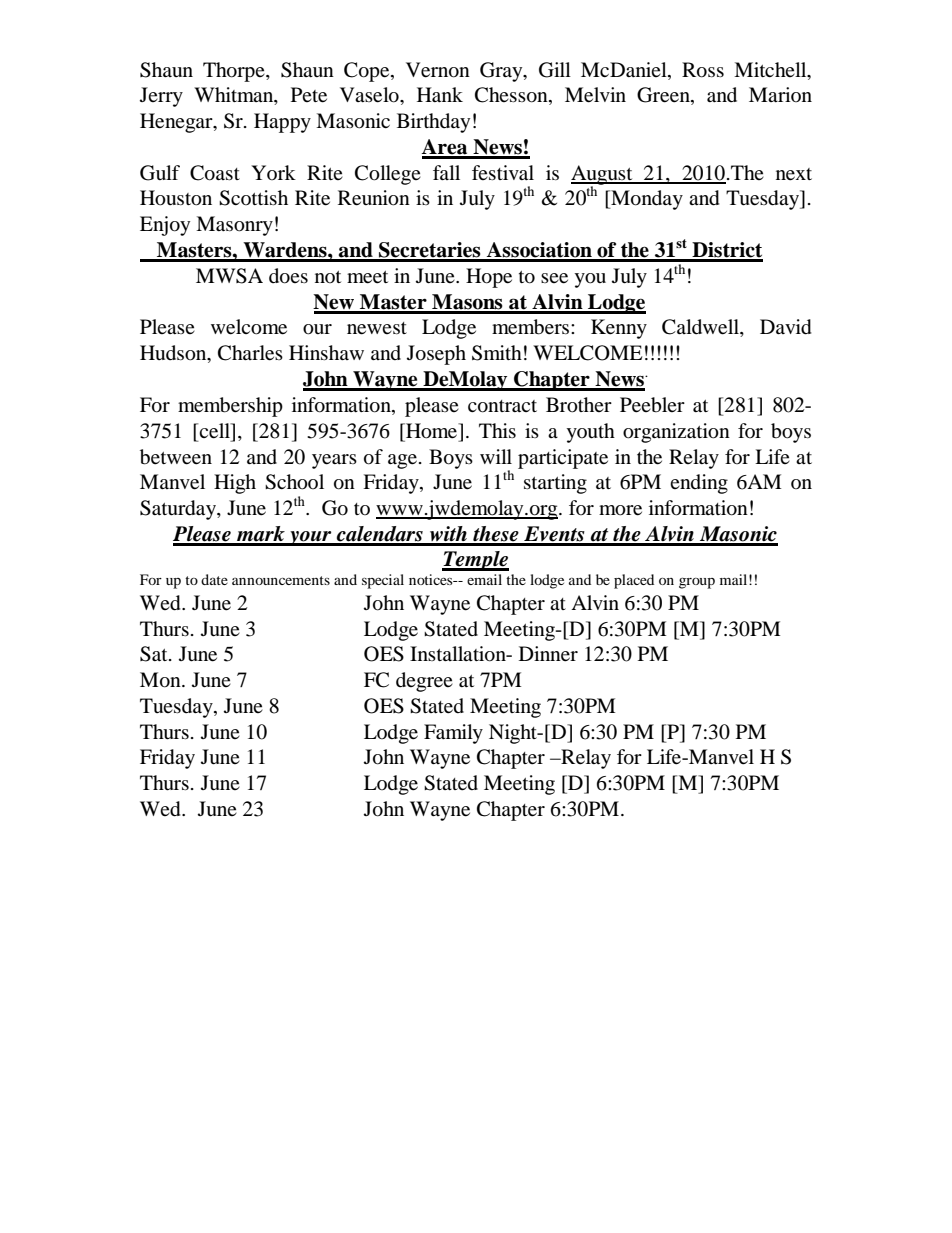  Describe the element at coordinates (502, 406) in the screenshot. I see `contract` at that location.
